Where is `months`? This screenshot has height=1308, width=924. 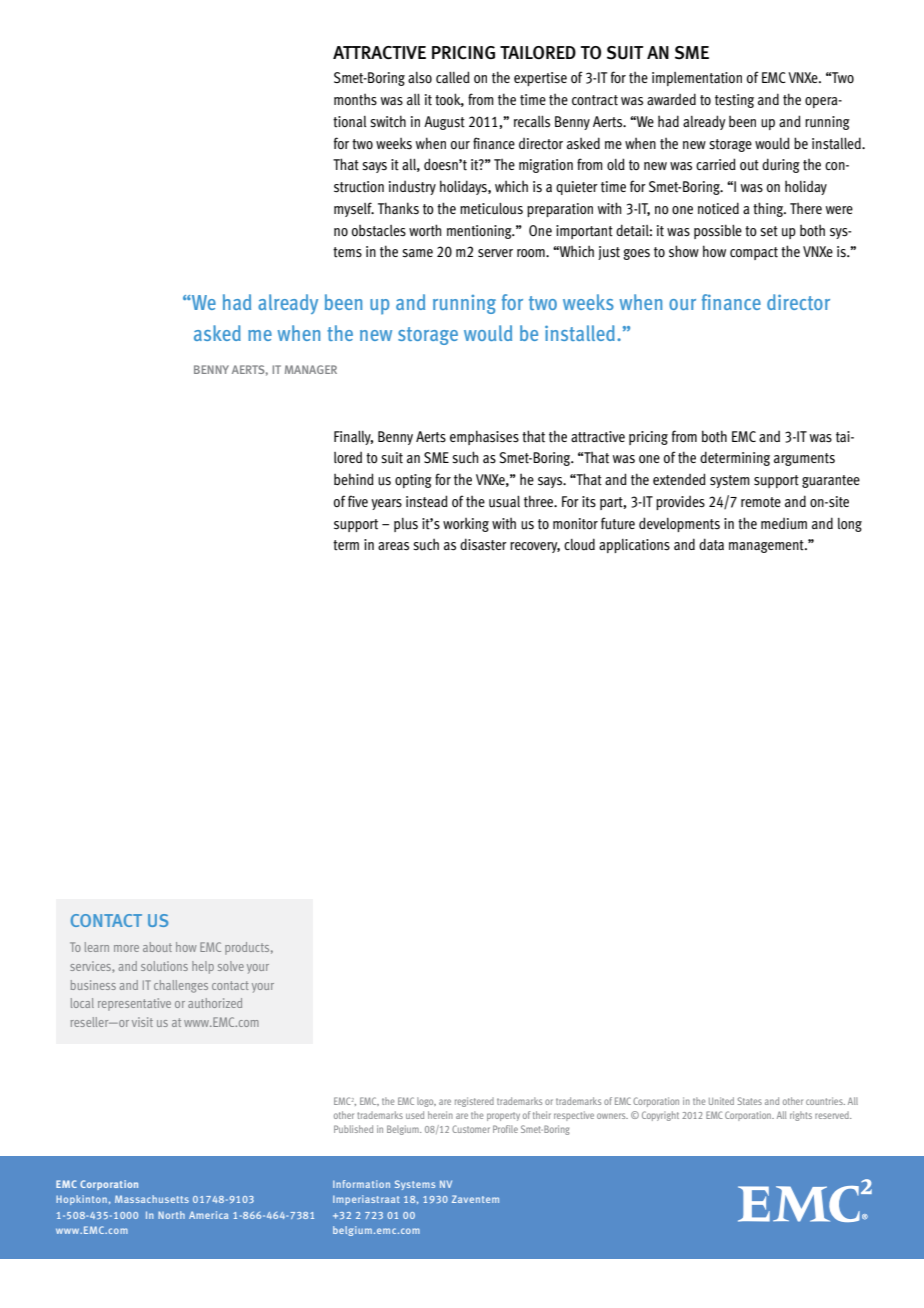 months is located at coordinates (355, 100).
